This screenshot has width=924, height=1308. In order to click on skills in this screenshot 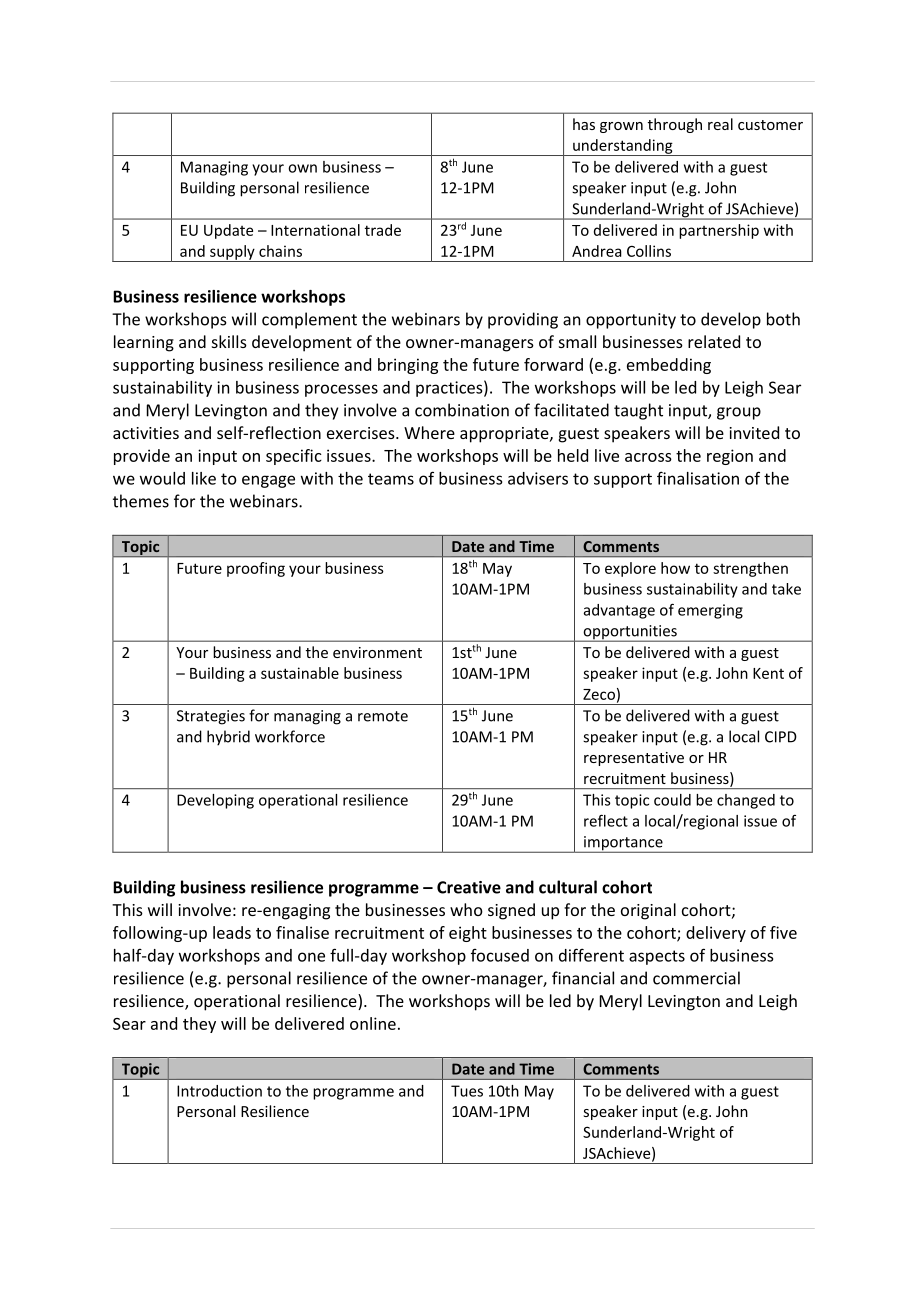, I will do `click(229, 341)`.
